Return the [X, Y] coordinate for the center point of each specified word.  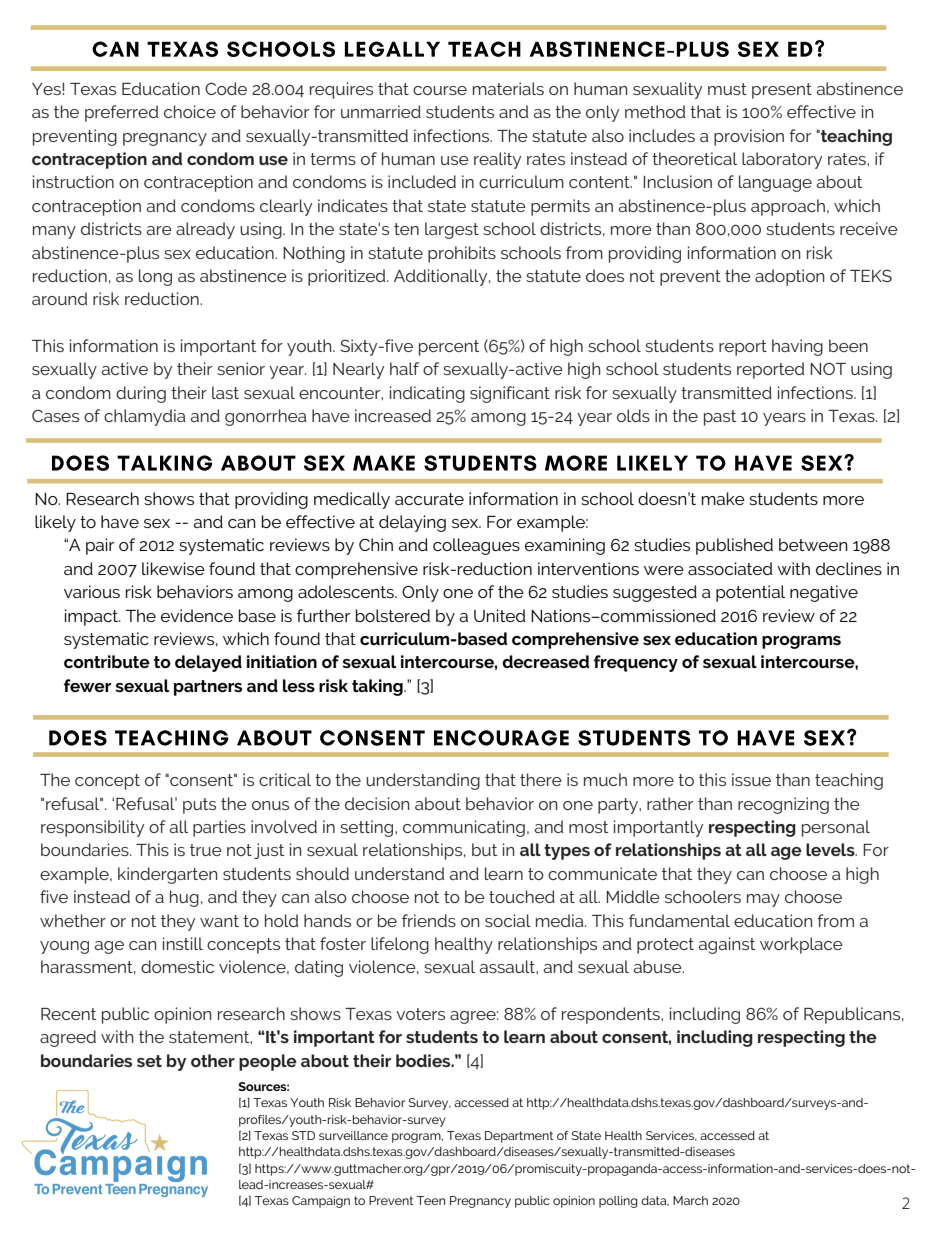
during [141, 394]
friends [429, 920]
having [797, 347]
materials [508, 88]
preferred [121, 113]
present [782, 91]
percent [449, 348]
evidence [197, 615]
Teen [431, 1200]
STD [303, 1135]
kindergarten [167, 875]
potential [750, 593]
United [499, 615]
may [763, 900]
